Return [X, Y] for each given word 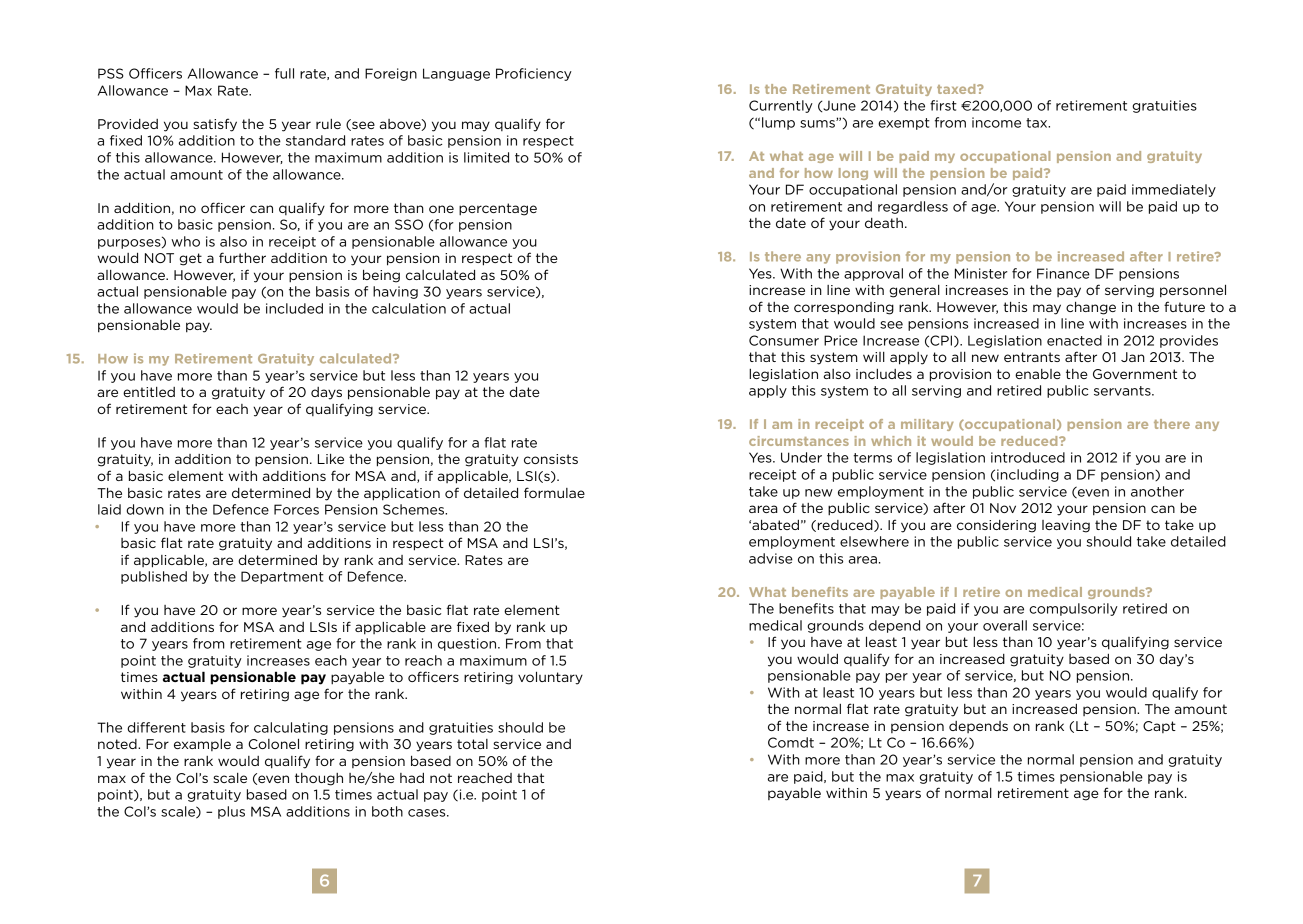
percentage [498, 209]
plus [231, 812]
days [326, 393]
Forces [296, 509]
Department [282, 577]
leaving [1066, 526]
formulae [554, 492]
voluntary [550, 678]
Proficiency [534, 74]
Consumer [784, 340]
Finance [1063, 273]
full [284, 73]
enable [1038, 374]
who [185, 241]
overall [1005, 625]
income [996, 122]
